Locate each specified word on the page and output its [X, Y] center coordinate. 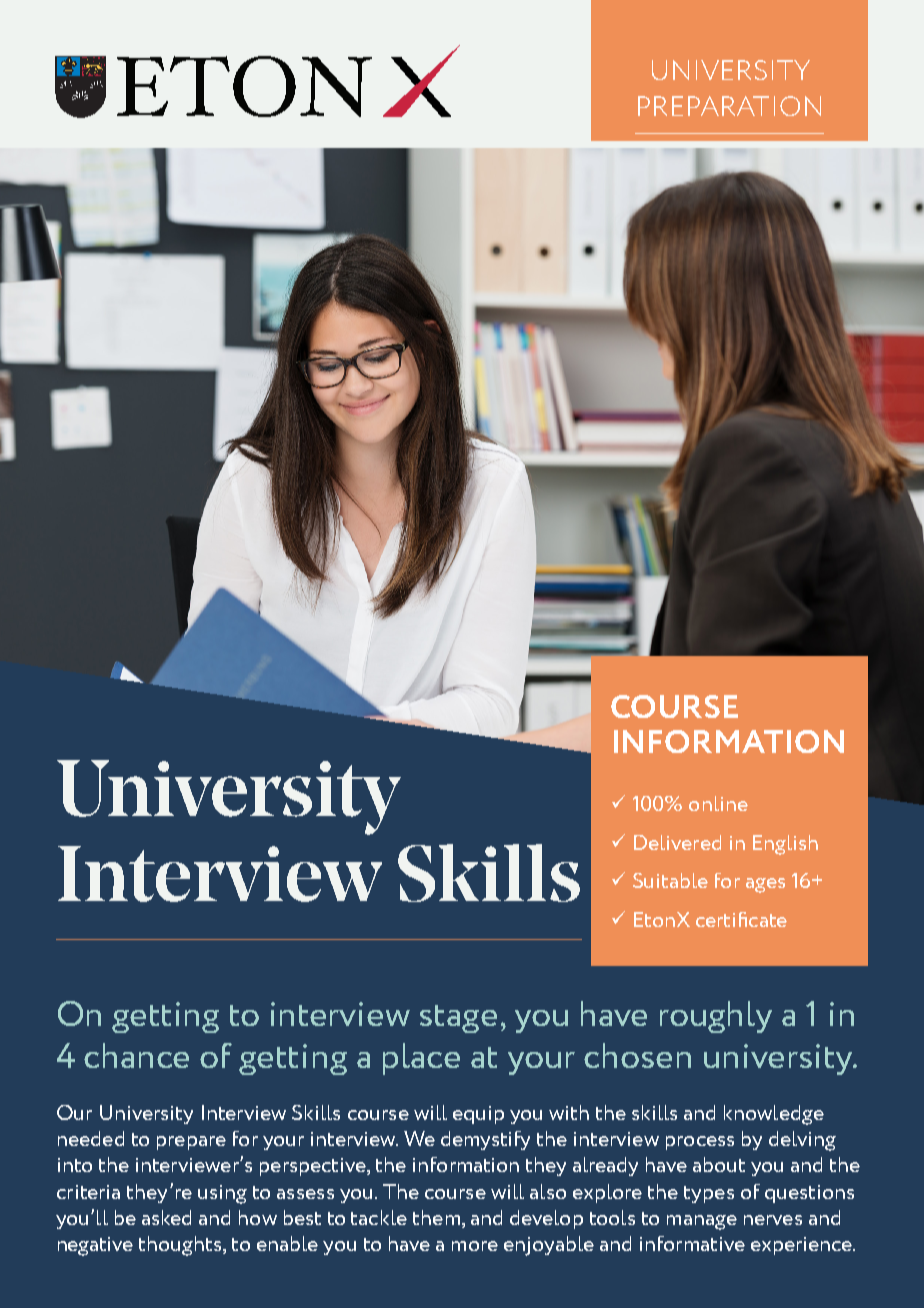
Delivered [677, 842]
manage [702, 1222]
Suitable [670, 880]
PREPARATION [729, 106]
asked [166, 1217]
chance [136, 1055]
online [718, 803]
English [785, 845]
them [436, 1217]
